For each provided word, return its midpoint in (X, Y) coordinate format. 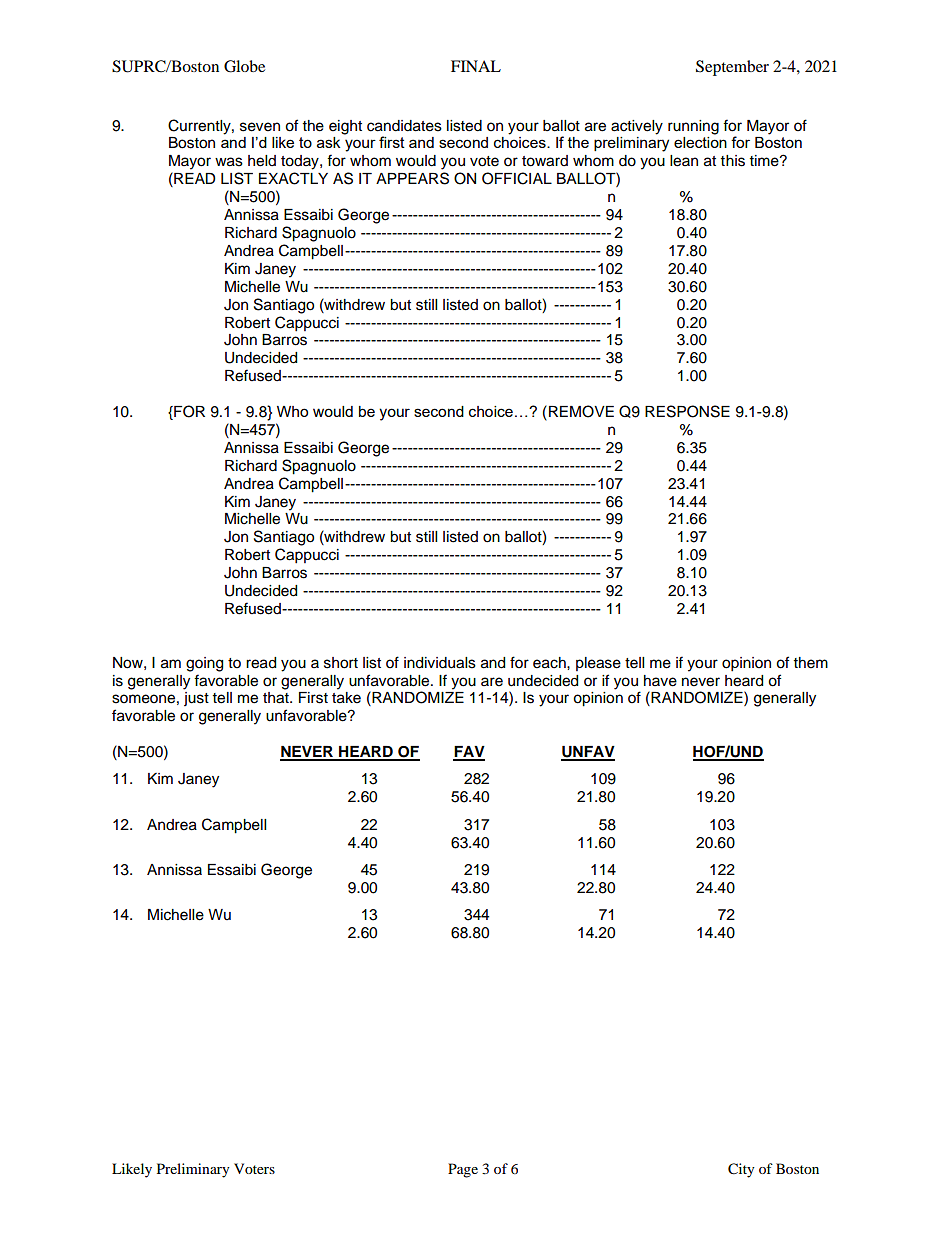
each (550, 663)
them (811, 663)
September (732, 68)
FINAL (476, 66)
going (204, 664)
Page (463, 1170)
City (741, 1170)
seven (260, 127)
